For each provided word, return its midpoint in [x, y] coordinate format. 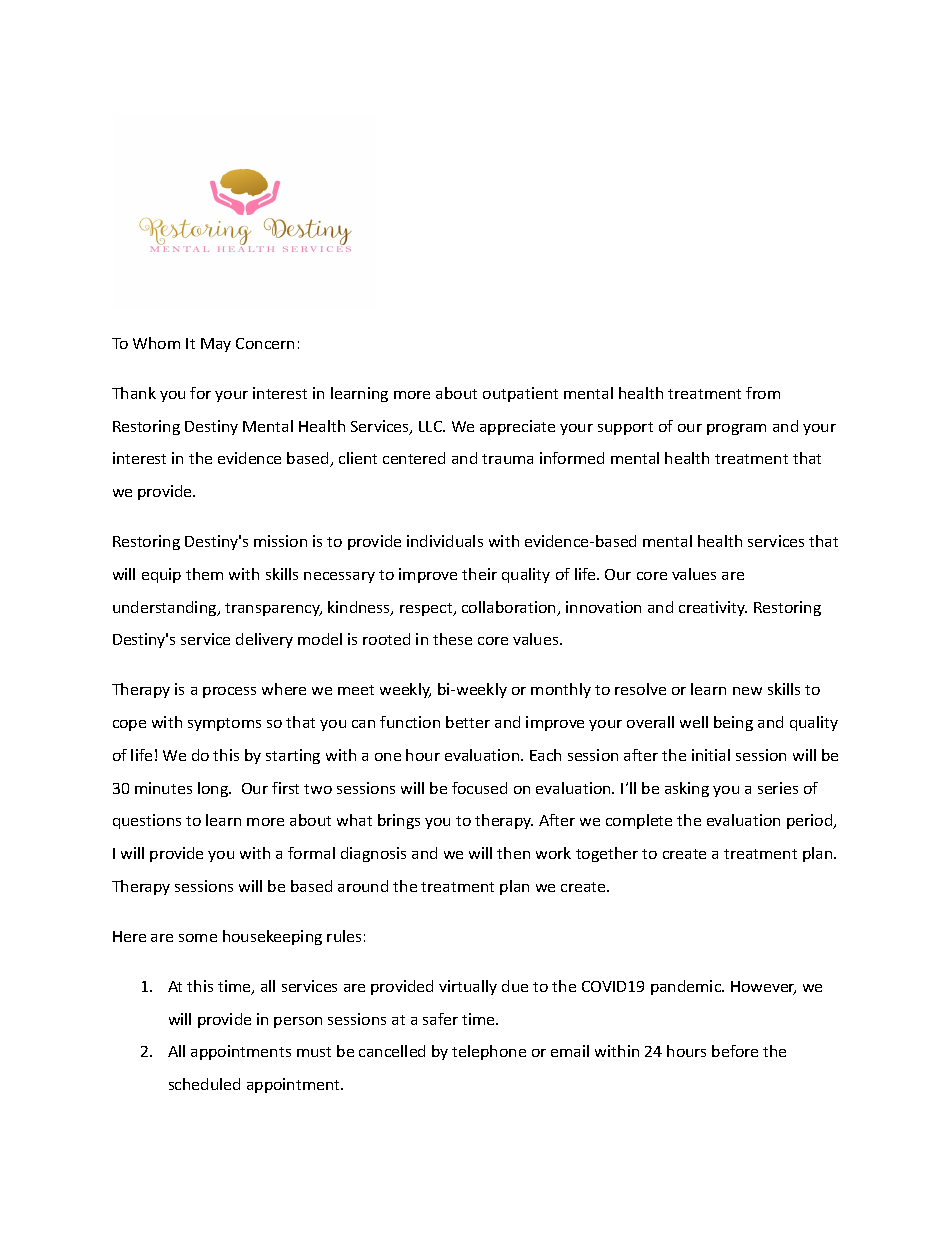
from [763, 393]
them [204, 574]
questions [147, 821]
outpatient [520, 394]
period [811, 821]
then [513, 853]
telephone [489, 1052]
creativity [713, 608]
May [216, 345]
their [479, 574]
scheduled [204, 1084]
